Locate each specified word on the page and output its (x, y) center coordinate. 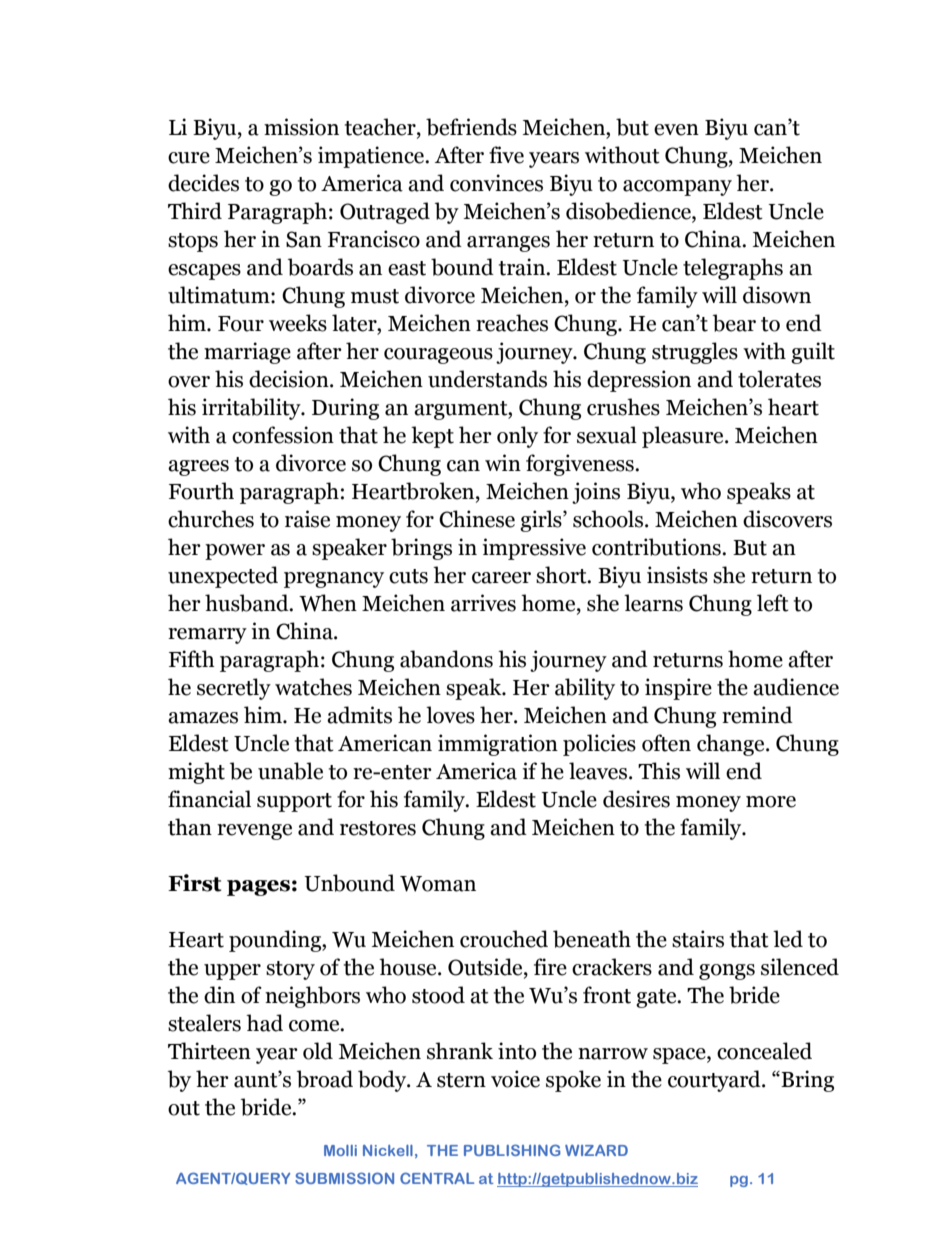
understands (487, 379)
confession (283, 435)
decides (203, 183)
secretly (234, 689)
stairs (698, 939)
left (773, 603)
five (506, 155)
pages (258, 888)
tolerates (779, 379)
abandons (446, 659)
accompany (677, 188)
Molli (340, 1150)
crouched (504, 939)
